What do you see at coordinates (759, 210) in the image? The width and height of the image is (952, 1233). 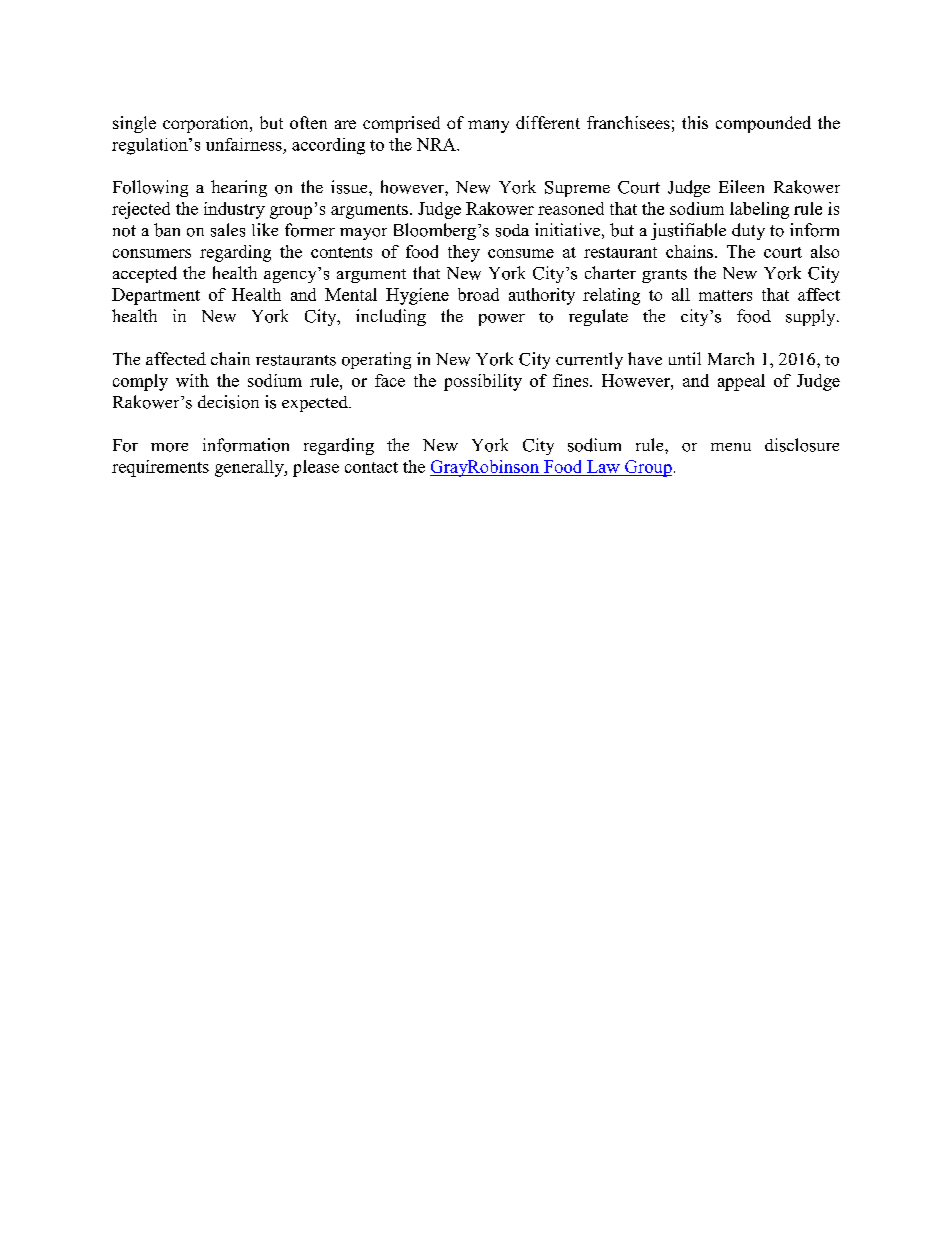 I see `labeling` at bounding box center [759, 210].
